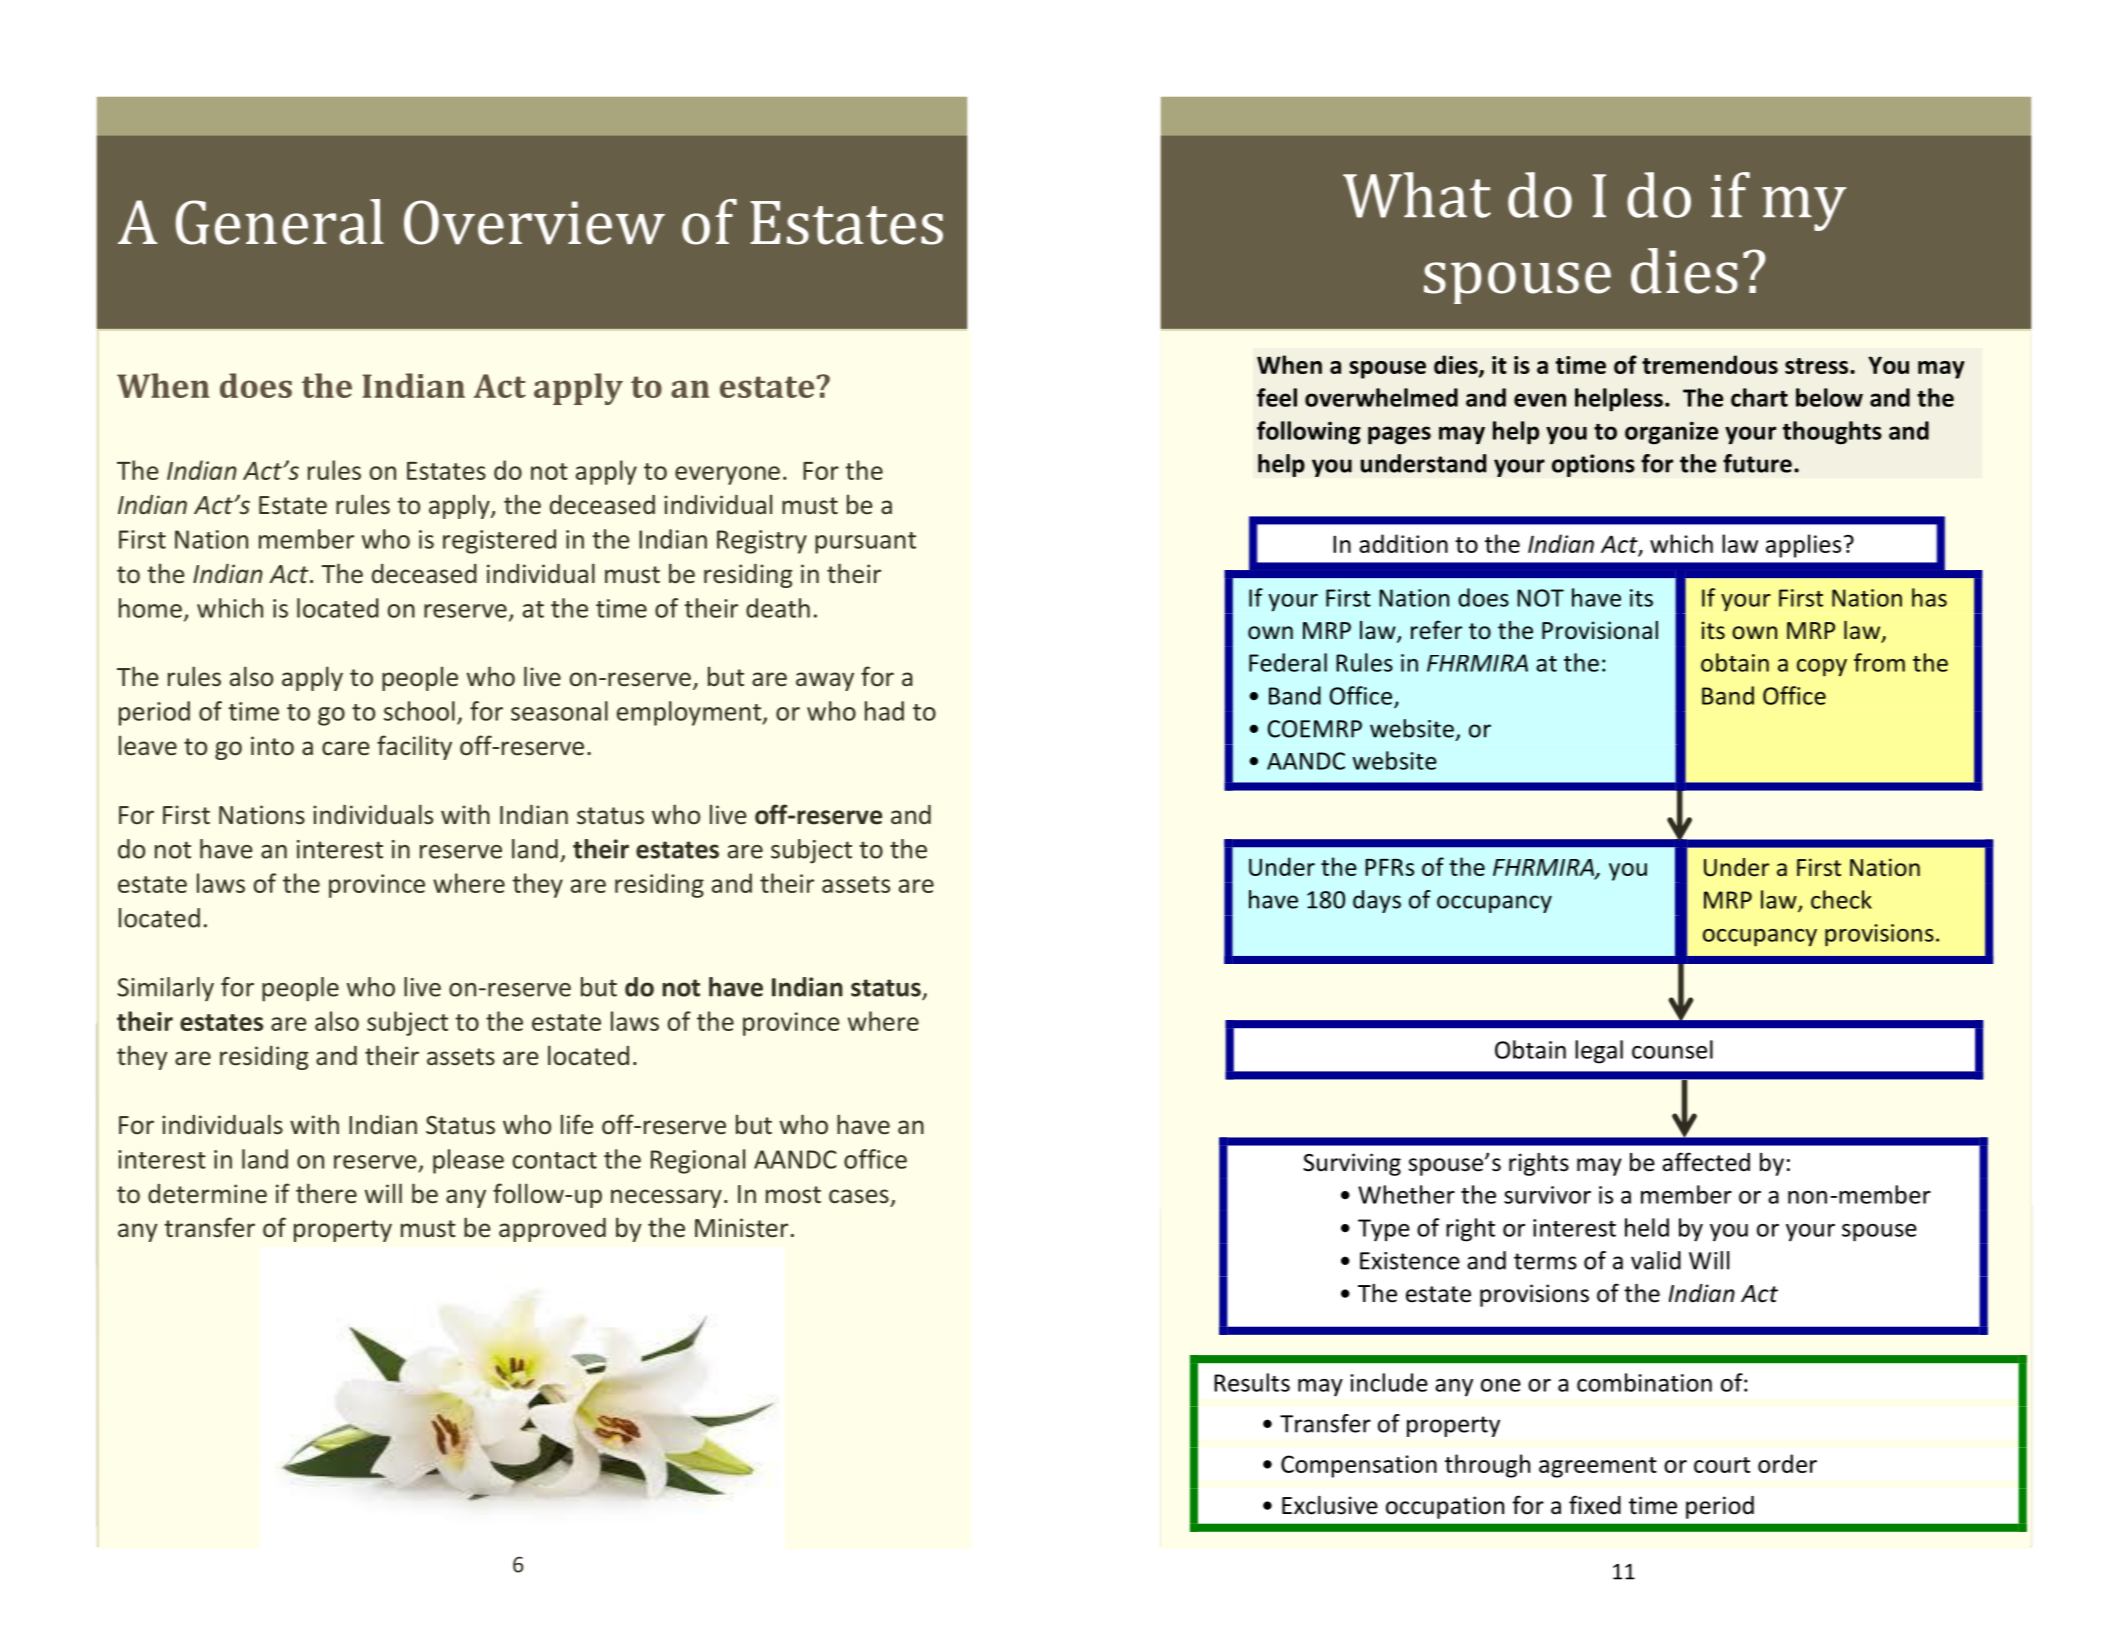 Image resolution: width=2128 pixels, height=1644 pixels. Describe the element at coordinates (1822, 668) in the screenshot. I see `copy` at that location.
